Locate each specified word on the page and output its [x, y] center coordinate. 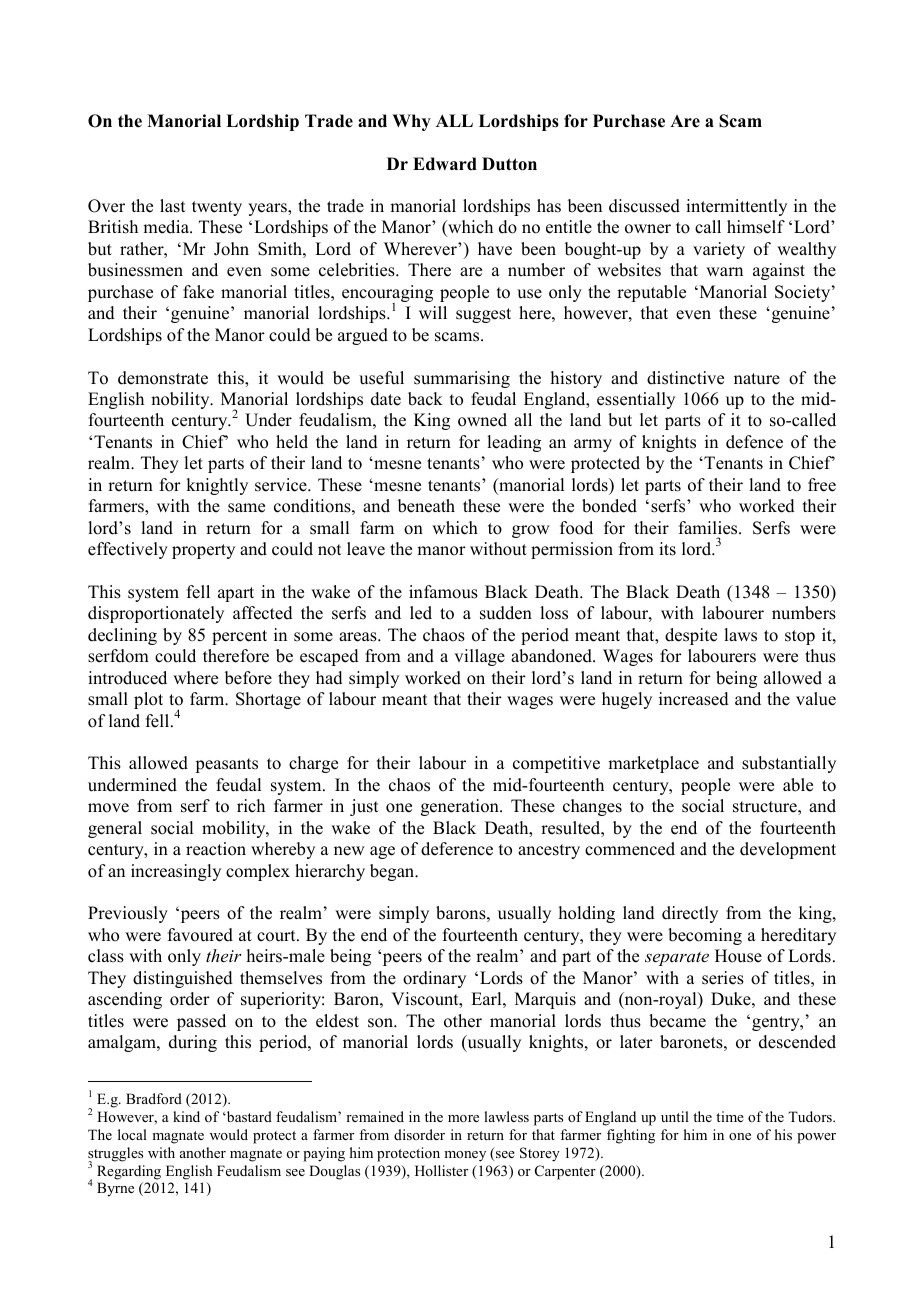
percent [239, 637]
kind [186, 1116]
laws [740, 635]
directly [690, 914]
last [172, 206]
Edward [445, 164]
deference [457, 849]
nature [757, 379]
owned [482, 420]
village [479, 657]
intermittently [736, 207]
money [465, 1156]
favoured [200, 935]
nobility [181, 400]
